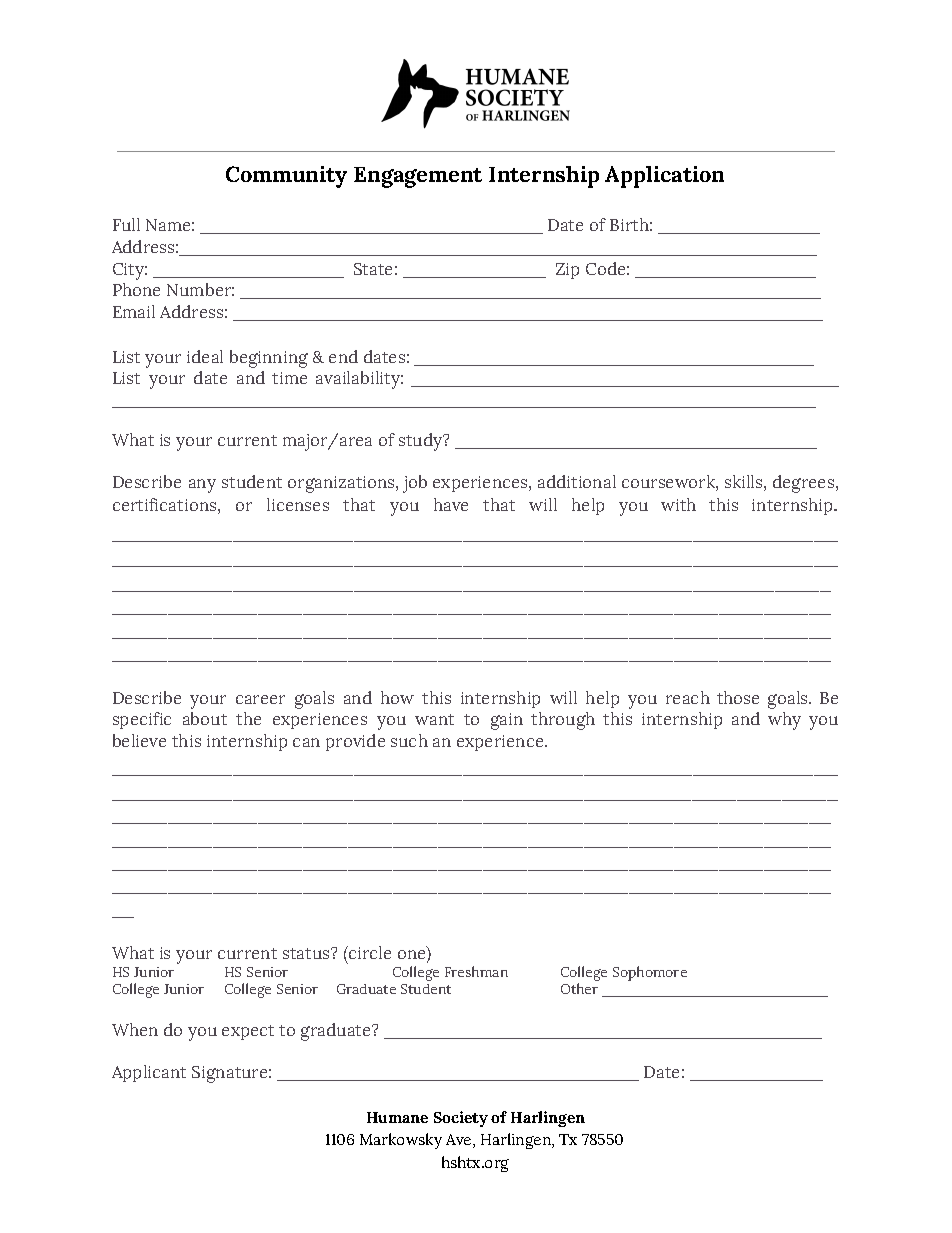 Image resolution: width=952 pixels, height=1233 pixels. I want to click on Engagement, so click(418, 177).
